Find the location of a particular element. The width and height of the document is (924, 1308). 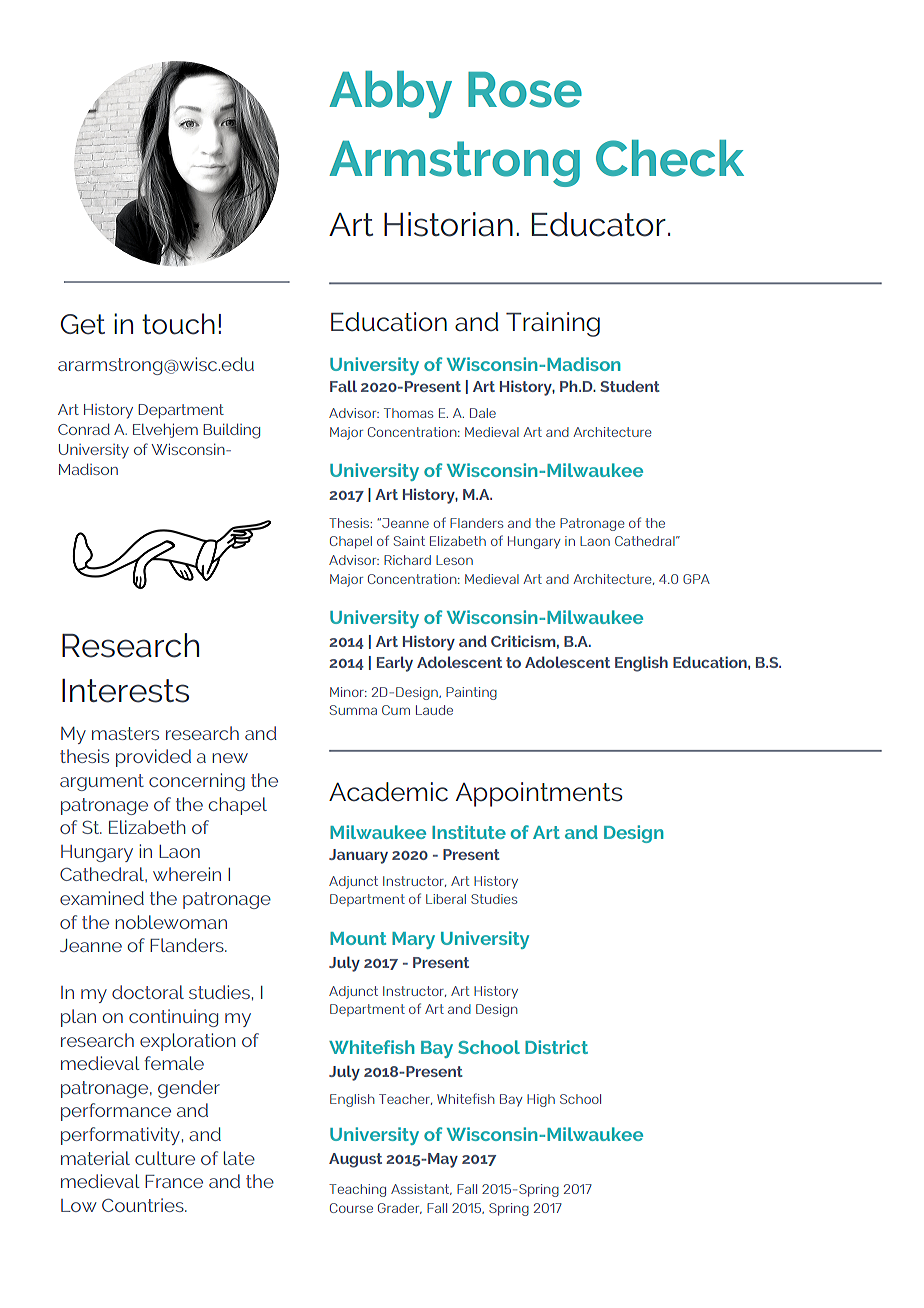

Appointments is located at coordinates (539, 794).
